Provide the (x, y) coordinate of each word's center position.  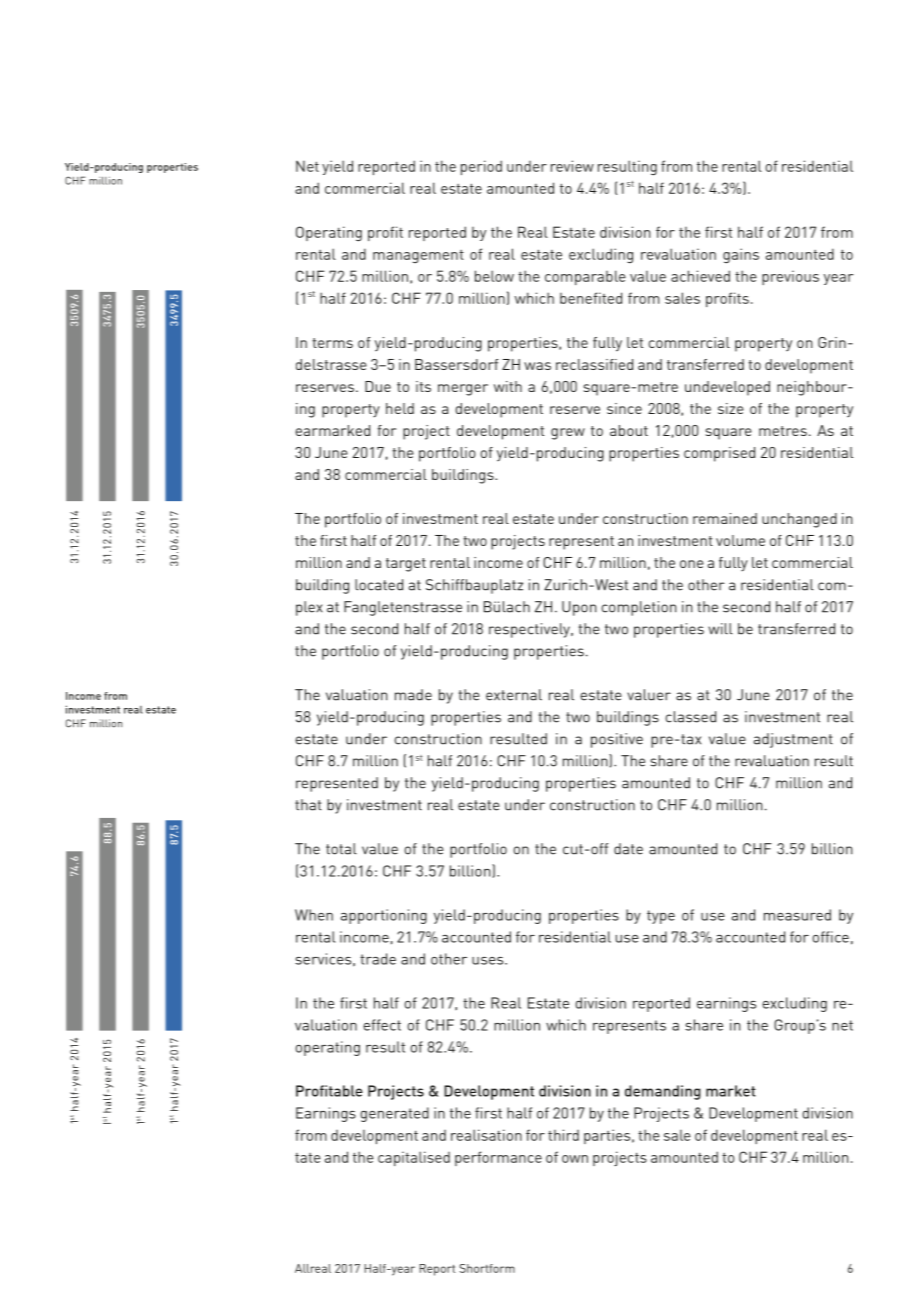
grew (568, 434)
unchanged (799, 520)
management (418, 256)
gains (741, 256)
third (563, 1135)
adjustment (793, 740)
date (628, 849)
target (406, 565)
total (341, 849)
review (572, 166)
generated (394, 1114)
